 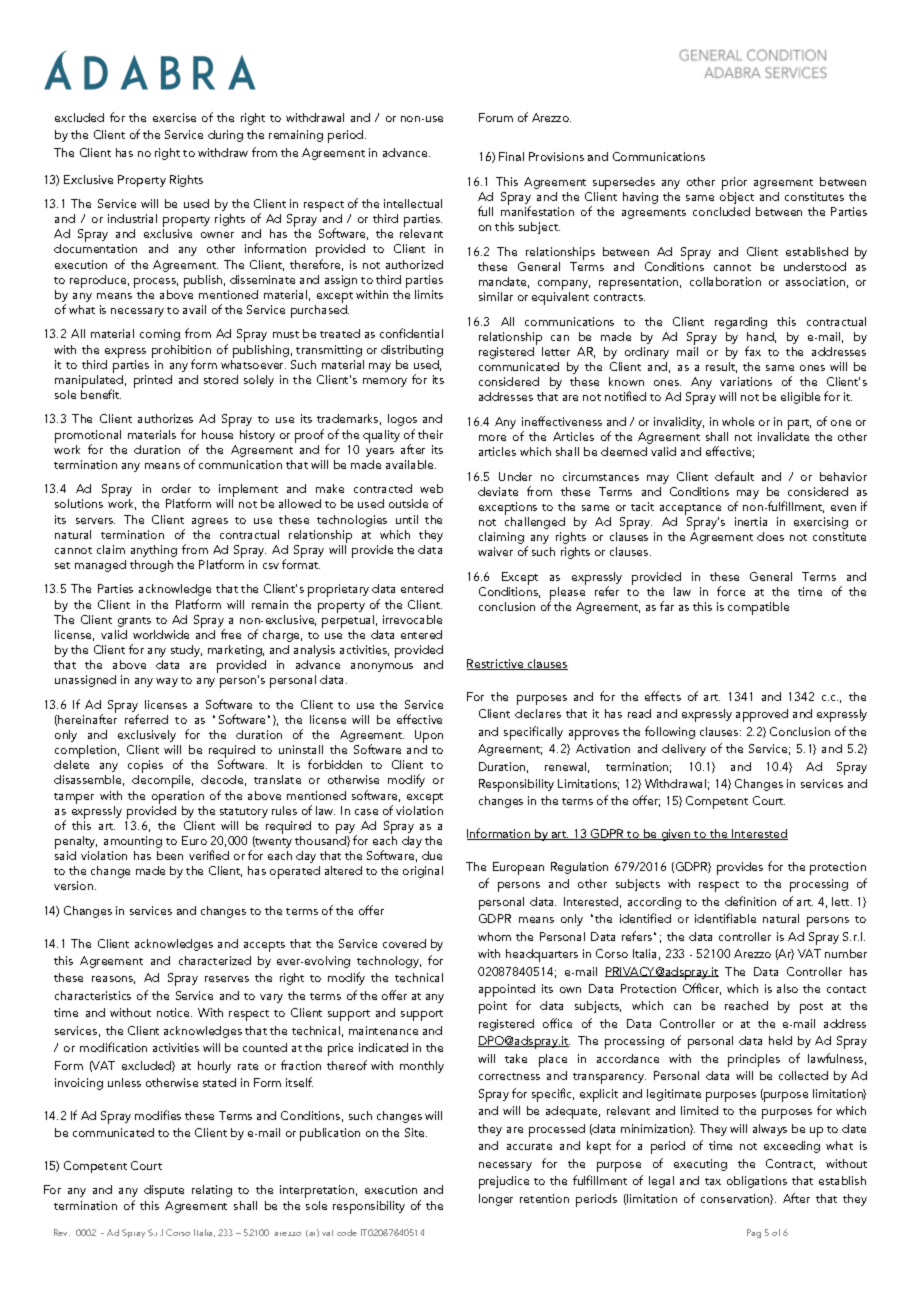 What do you see at coordinates (174, 117) in the document?
I see `exercise` at bounding box center [174, 117].
